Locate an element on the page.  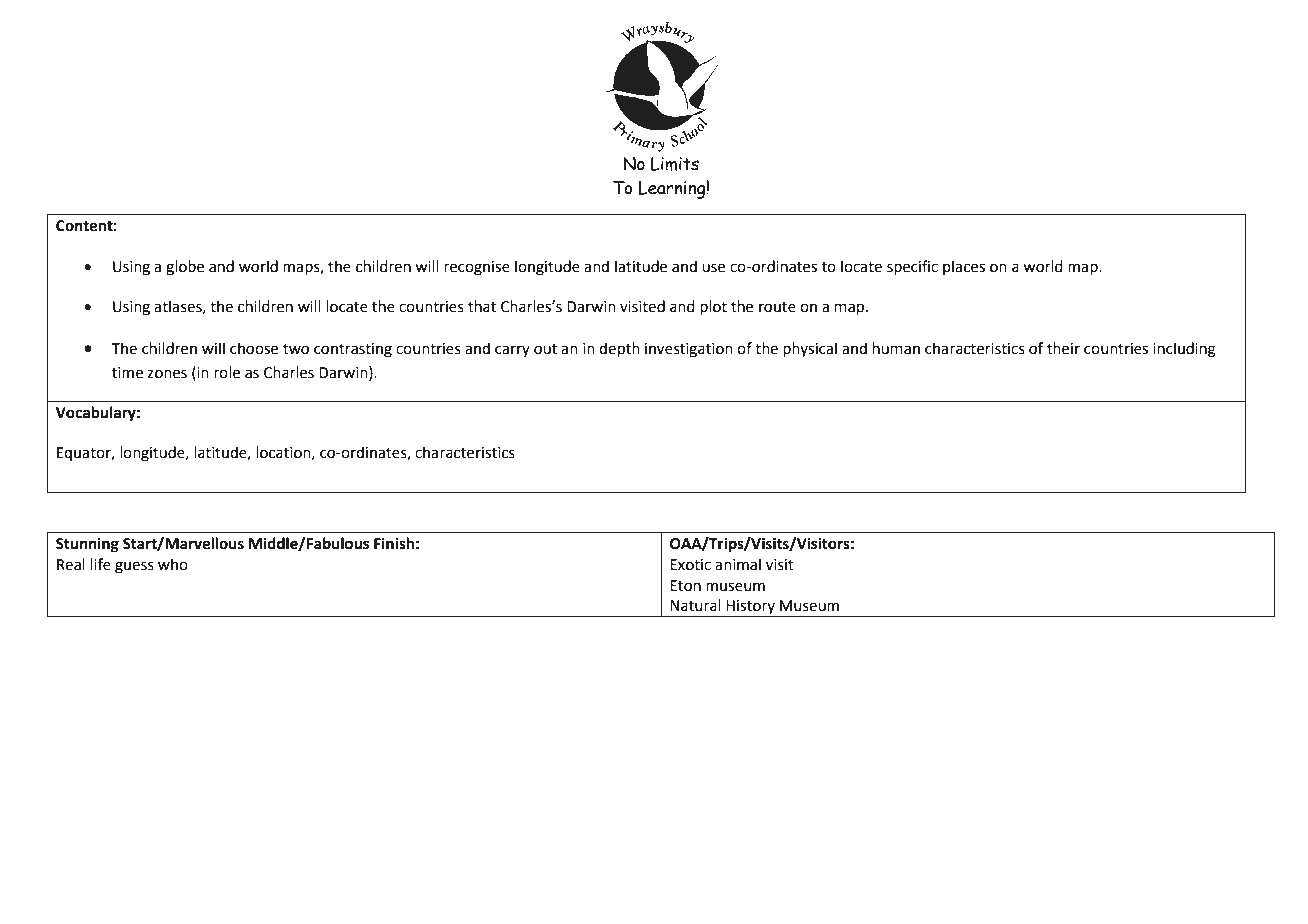
recognise is located at coordinates (477, 268).
